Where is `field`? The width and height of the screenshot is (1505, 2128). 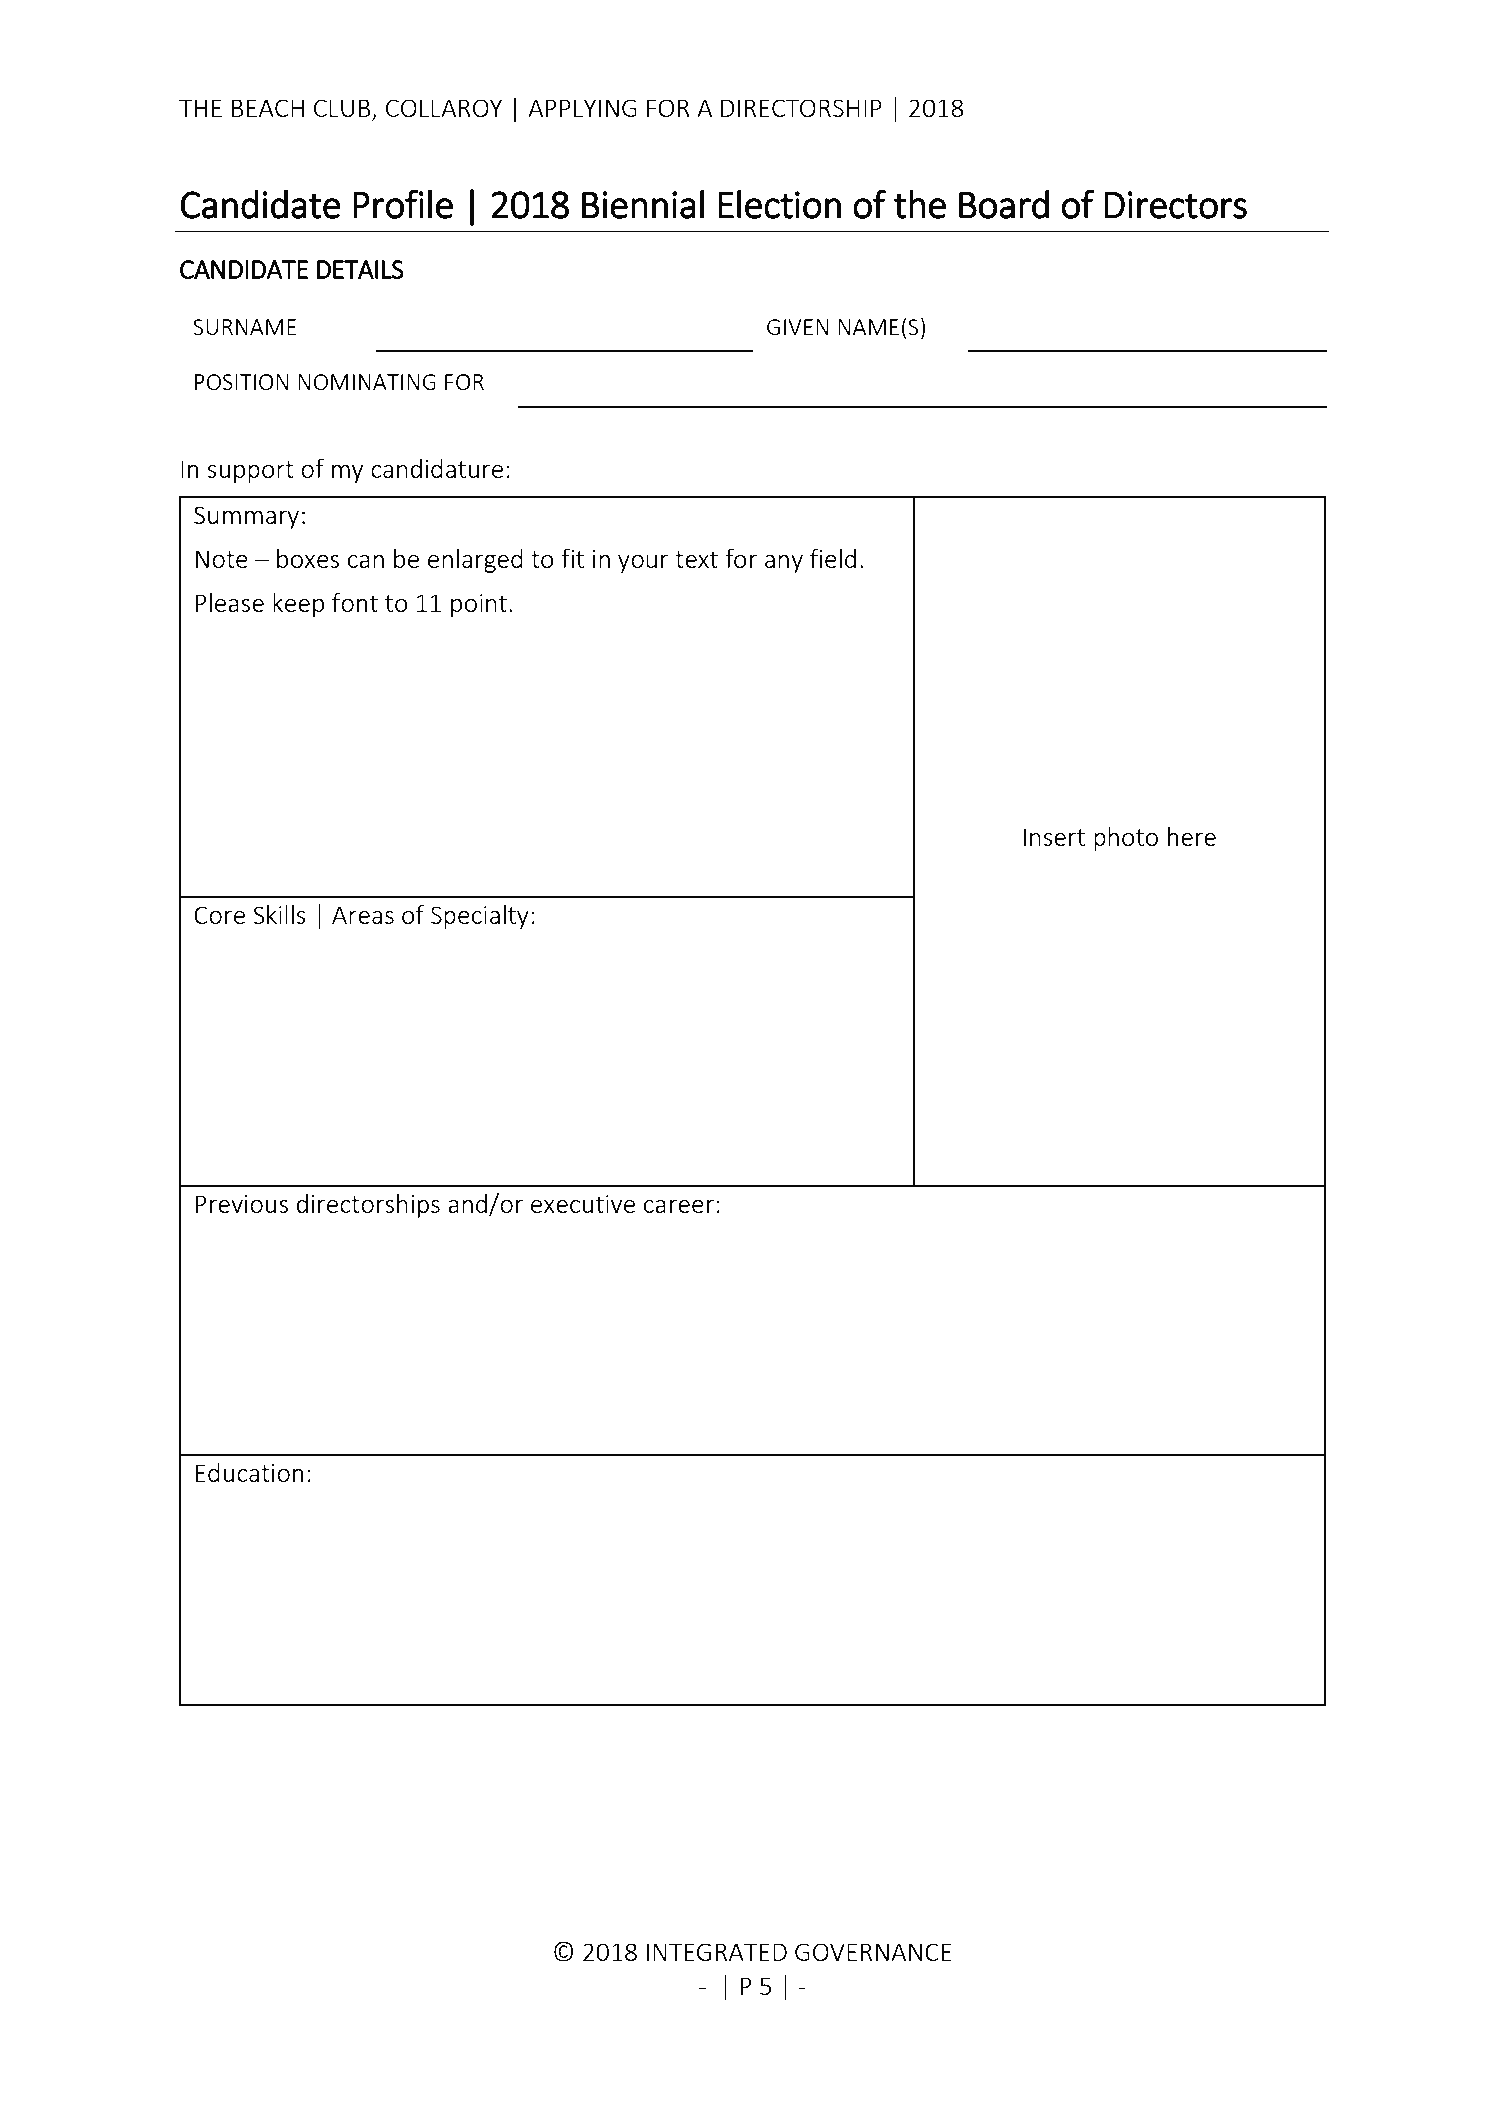 field is located at coordinates (833, 558).
